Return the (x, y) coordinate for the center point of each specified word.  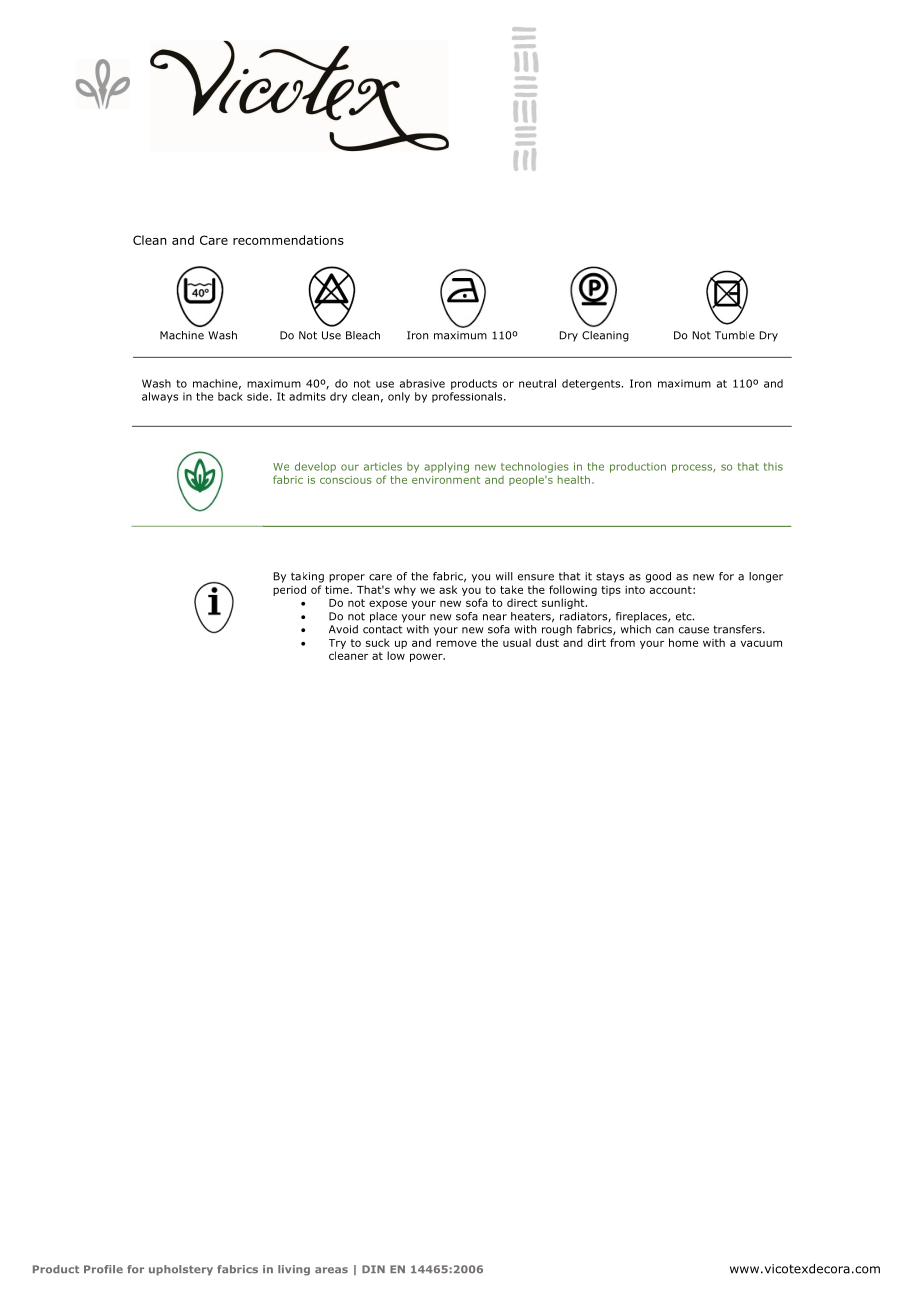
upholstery (181, 1270)
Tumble (735, 335)
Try (337, 644)
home (683, 642)
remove (456, 643)
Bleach (363, 335)
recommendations (288, 240)
